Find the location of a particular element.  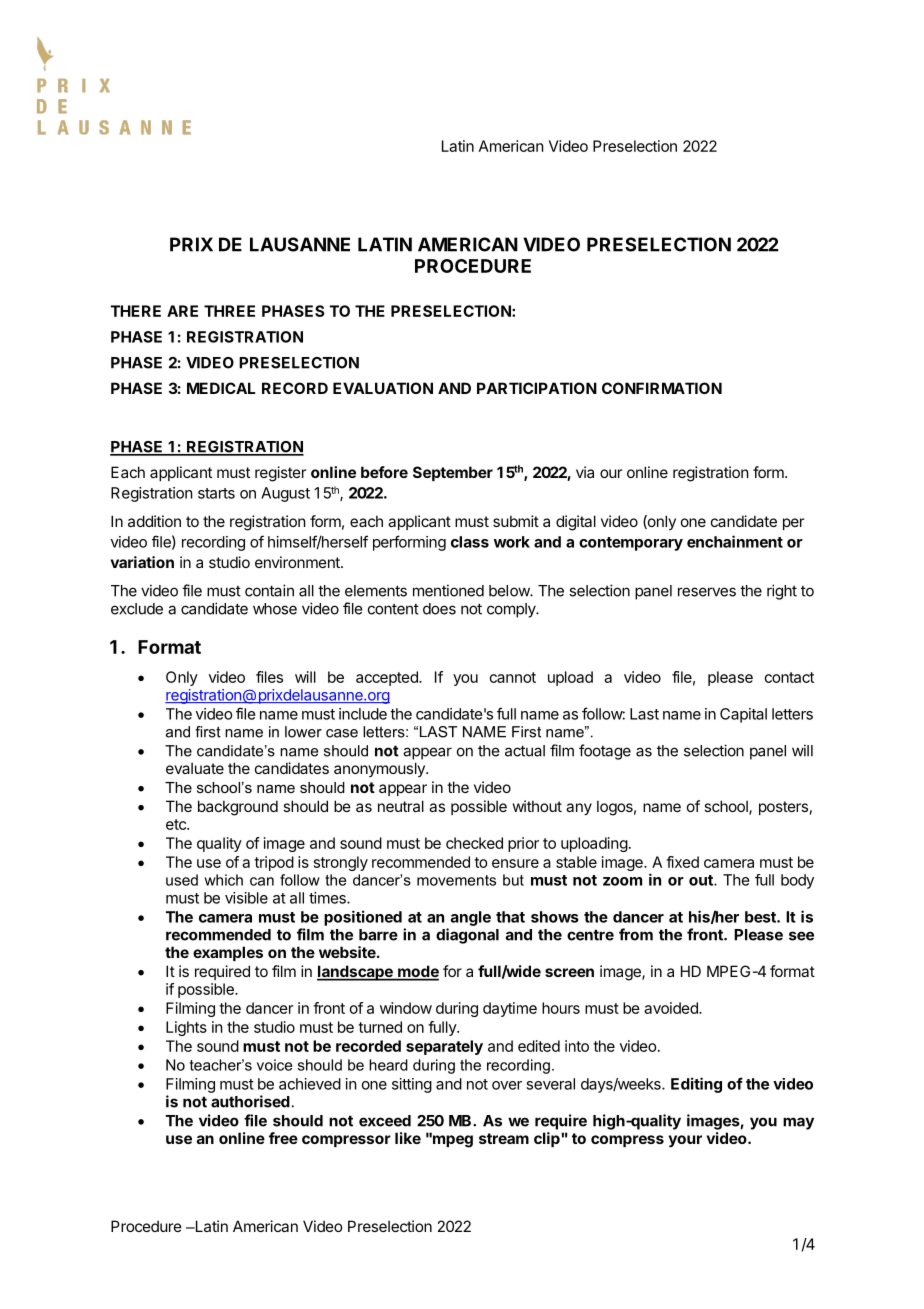

fixed is located at coordinates (682, 862).
